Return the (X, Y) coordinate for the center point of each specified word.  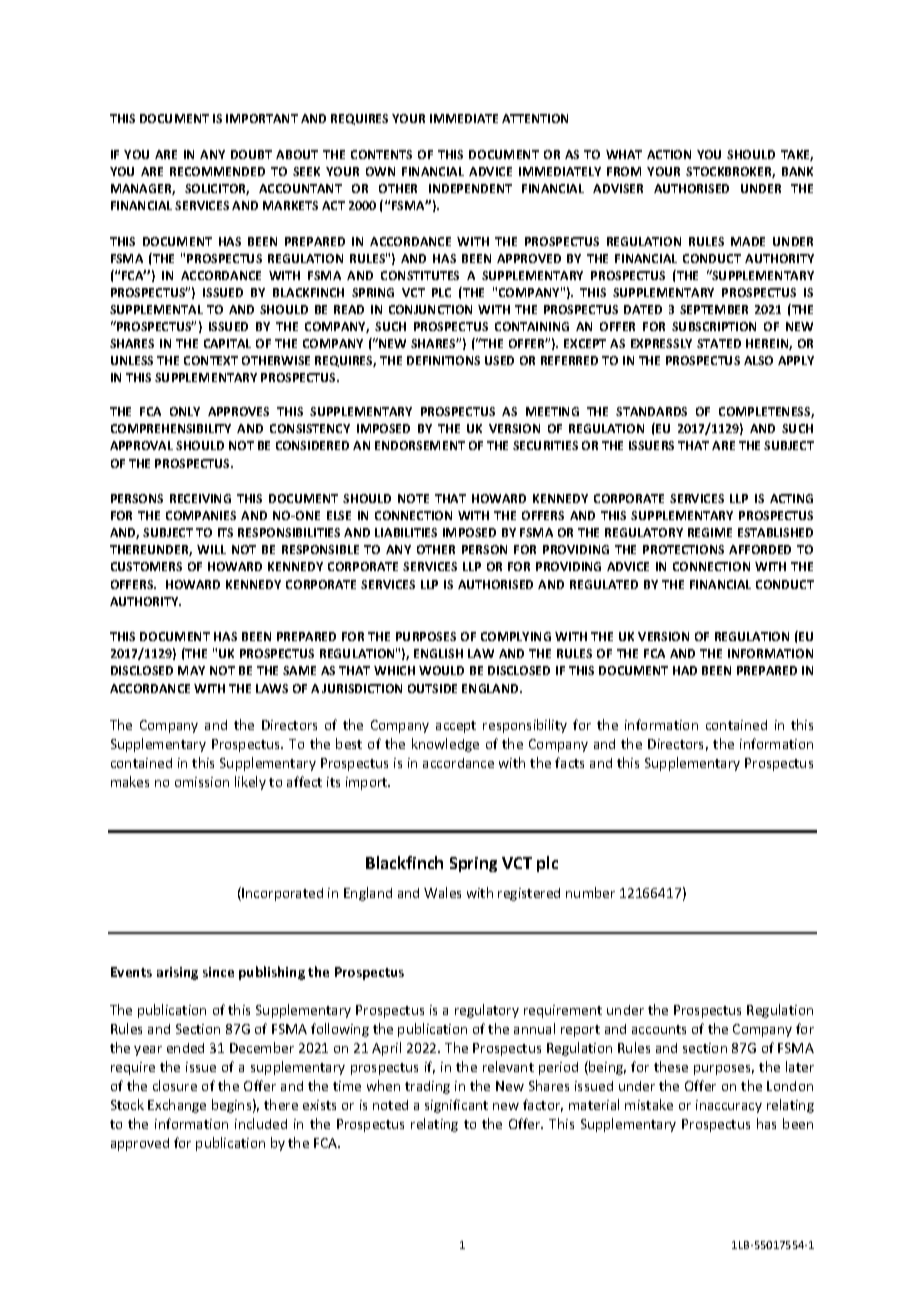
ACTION (669, 154)
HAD (685, 670)
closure (175, 1085)
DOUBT (251, 154)
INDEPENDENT (470, 188)
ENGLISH (438, 653)
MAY (191, 670)
